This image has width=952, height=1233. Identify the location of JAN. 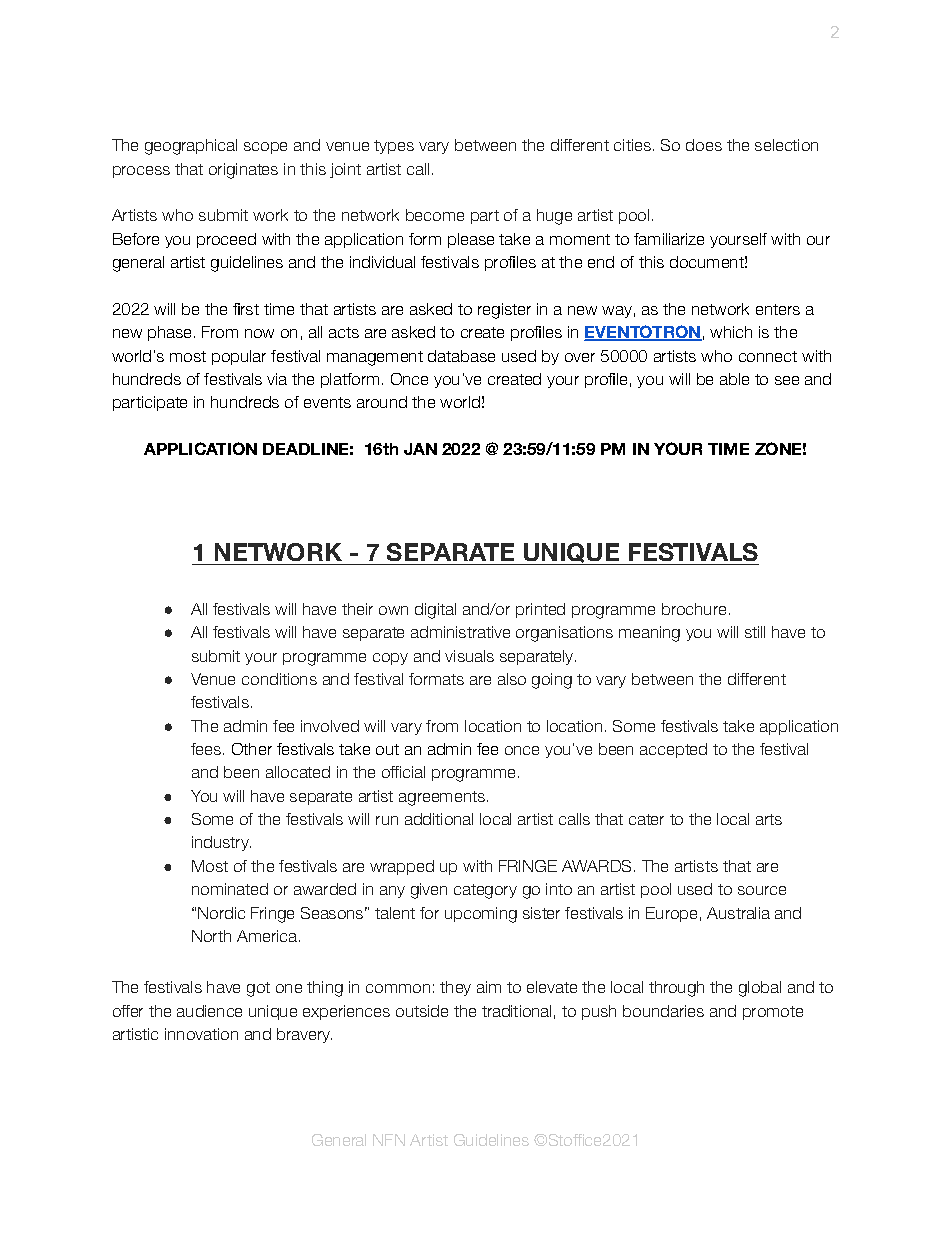
(420, 449).
